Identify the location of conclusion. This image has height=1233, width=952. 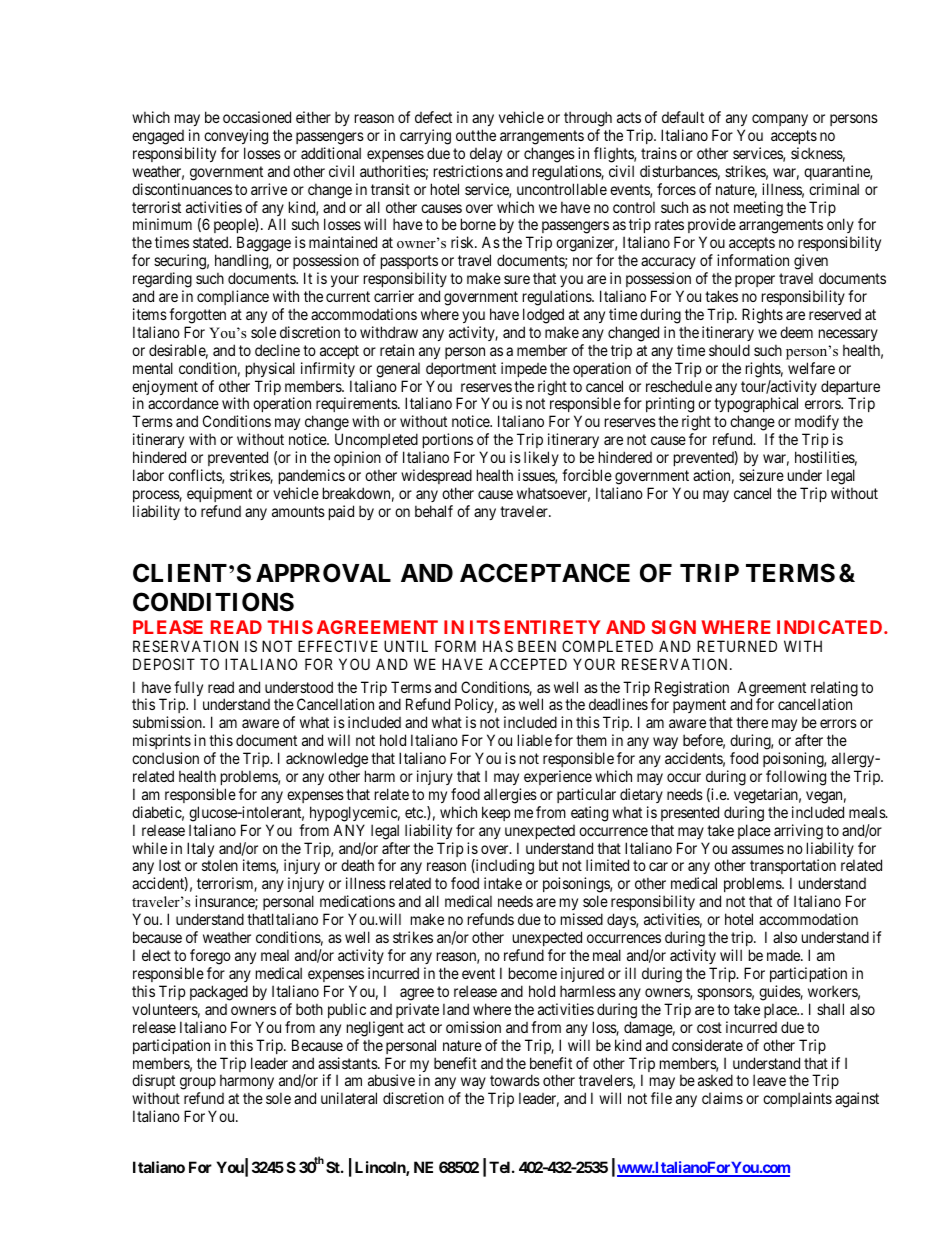
(165, 758).
